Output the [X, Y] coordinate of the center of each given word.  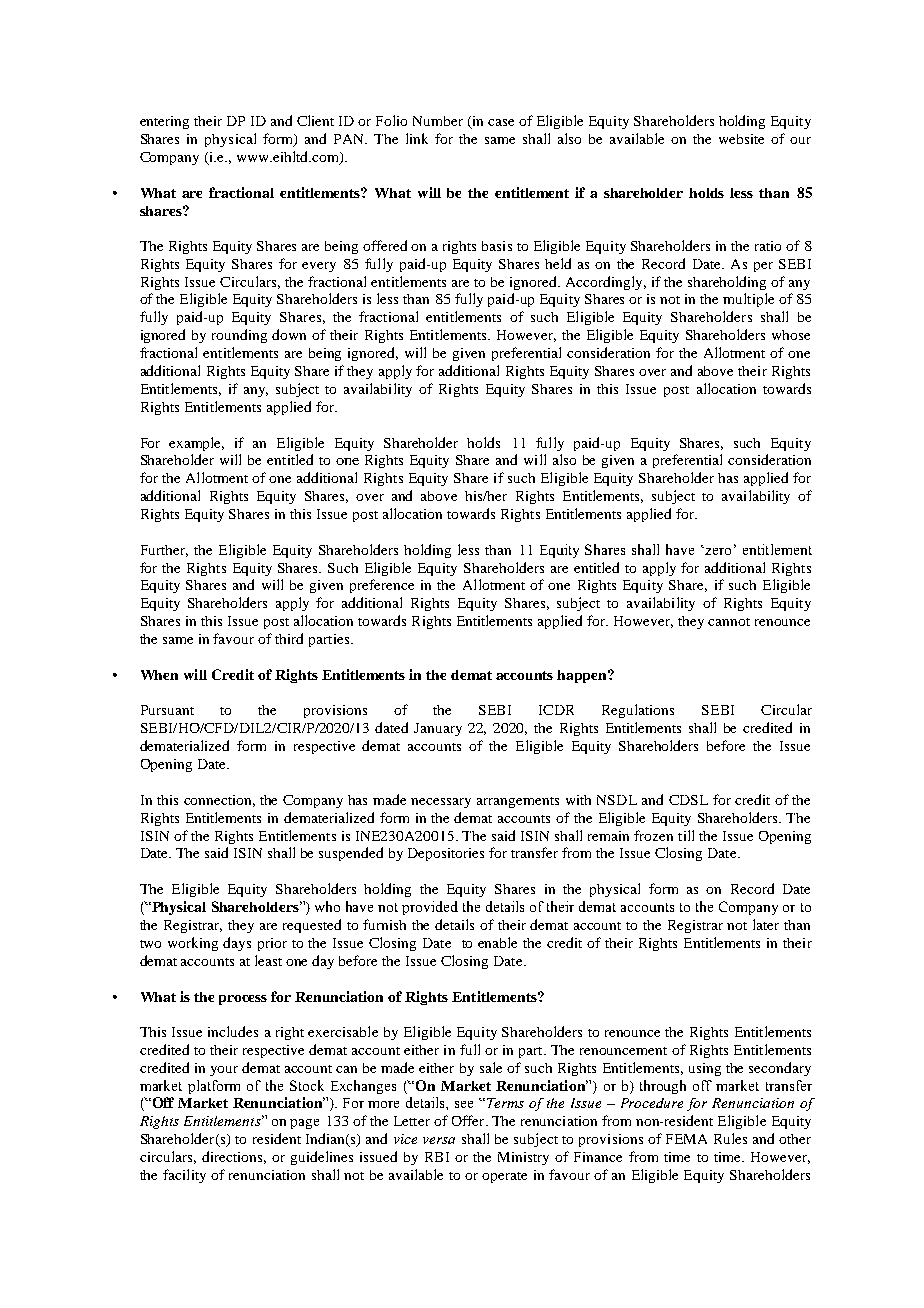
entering [164, 122]
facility [184, 1176]
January [438, 729]
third [289, 638]
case [501, 122]
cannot [729, 622]
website [741, 139]
